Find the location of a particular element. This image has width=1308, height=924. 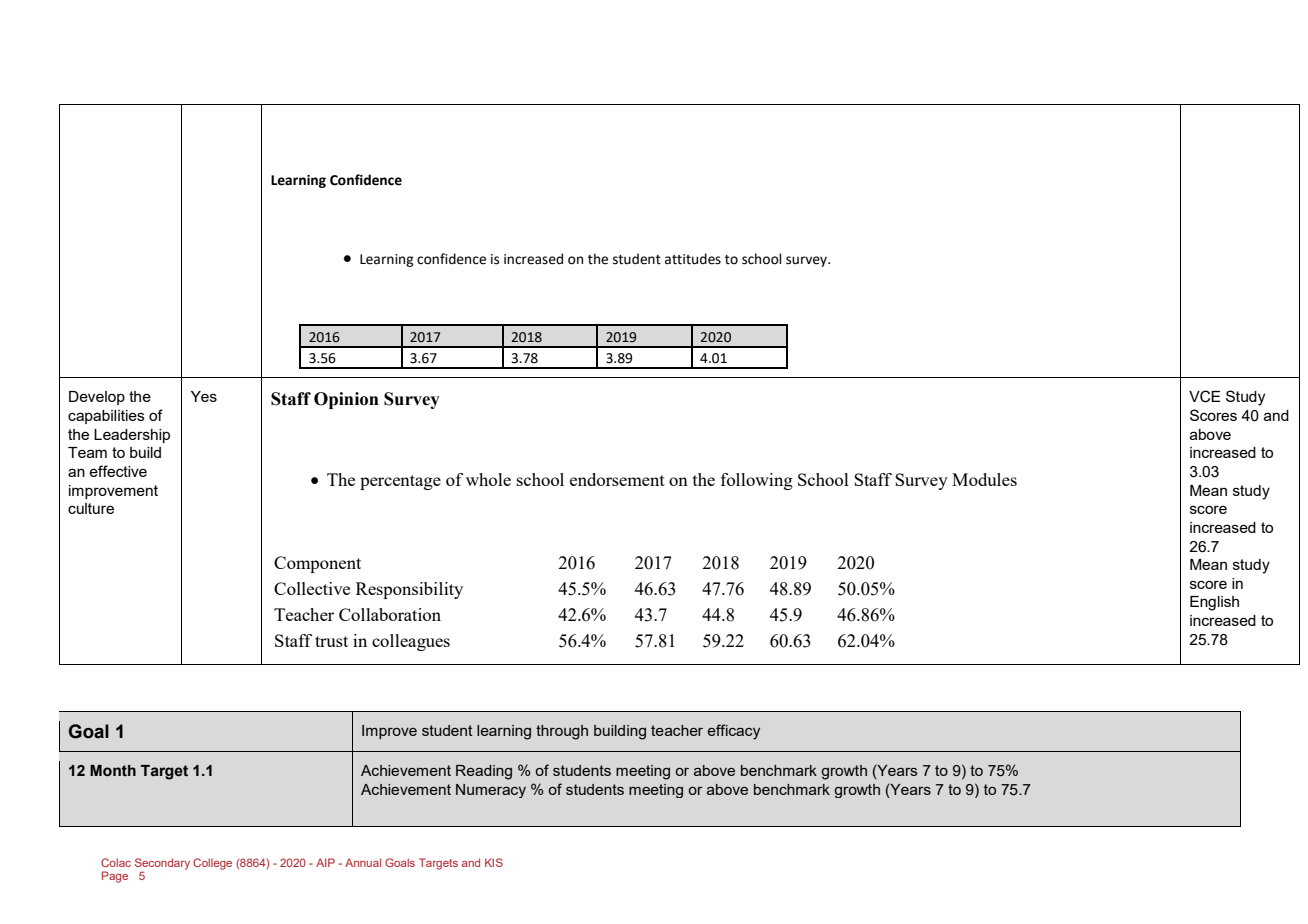

Yes is located at coordinates (204, 396).
